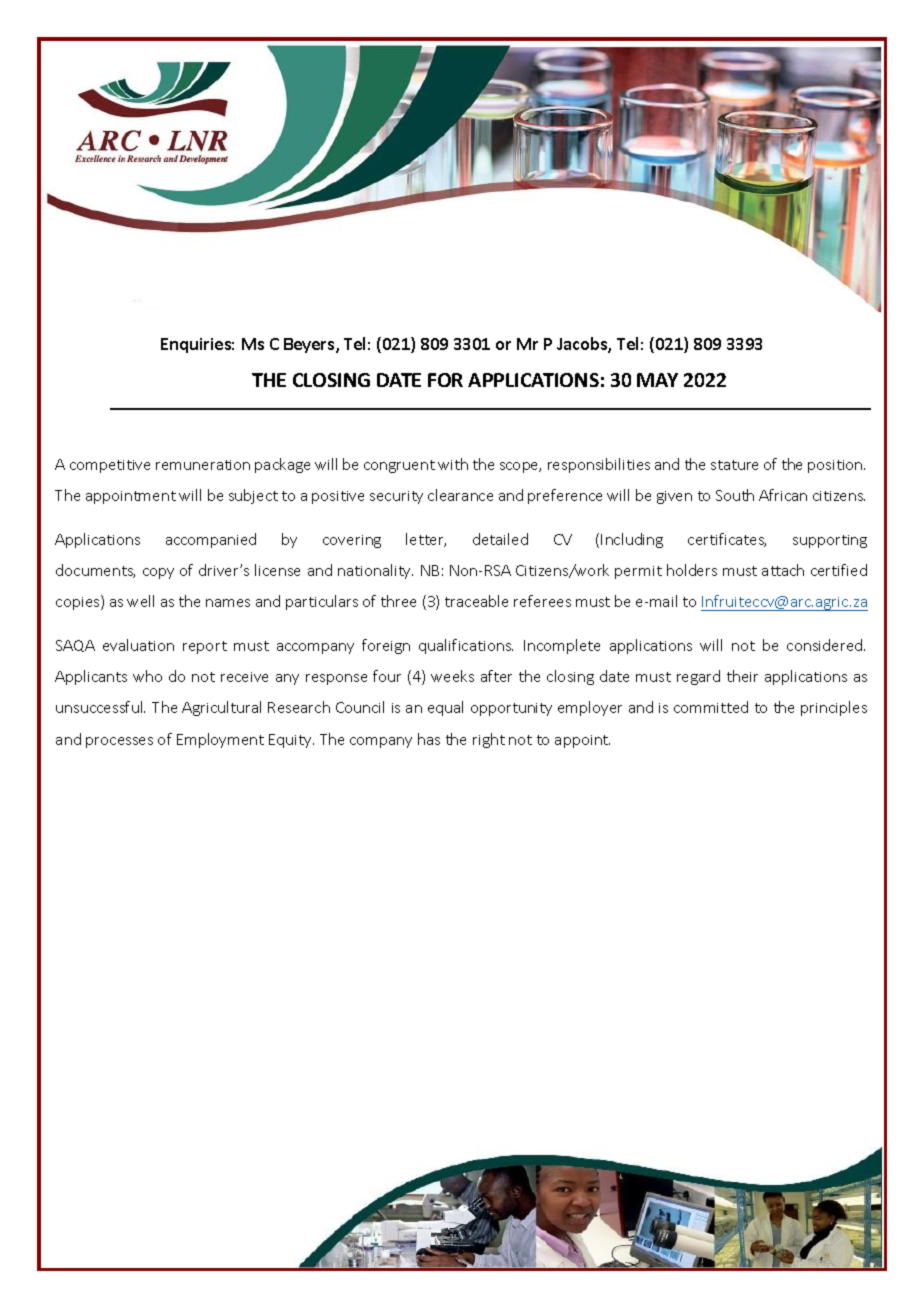 This document has height=1308, width=924. What do you see at coordinates (158, 573) in the document?
I see `copy` at bounding box center [158, 573].
